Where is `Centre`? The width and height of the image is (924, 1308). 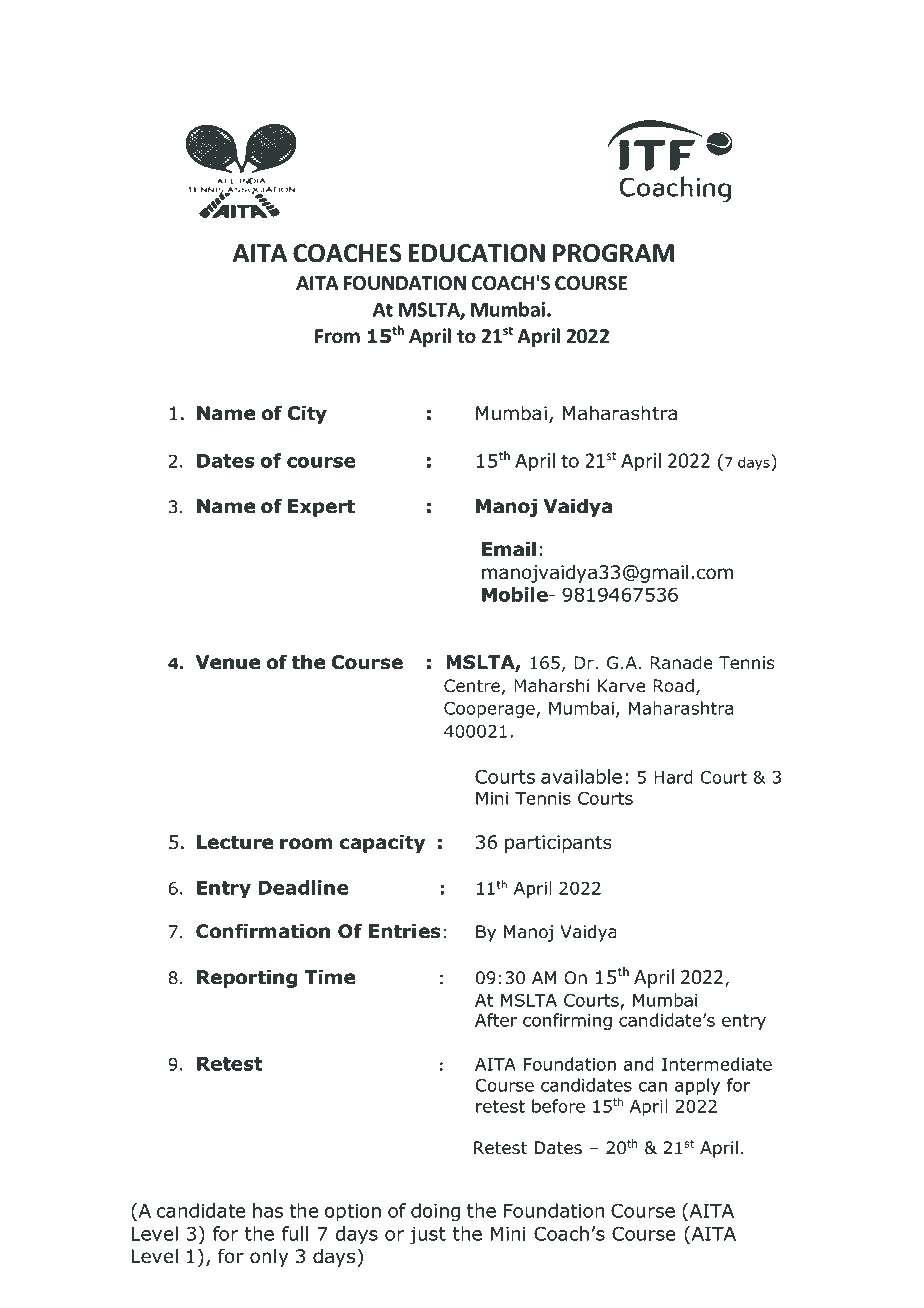
Centre is located at coordinates (472, 685).
